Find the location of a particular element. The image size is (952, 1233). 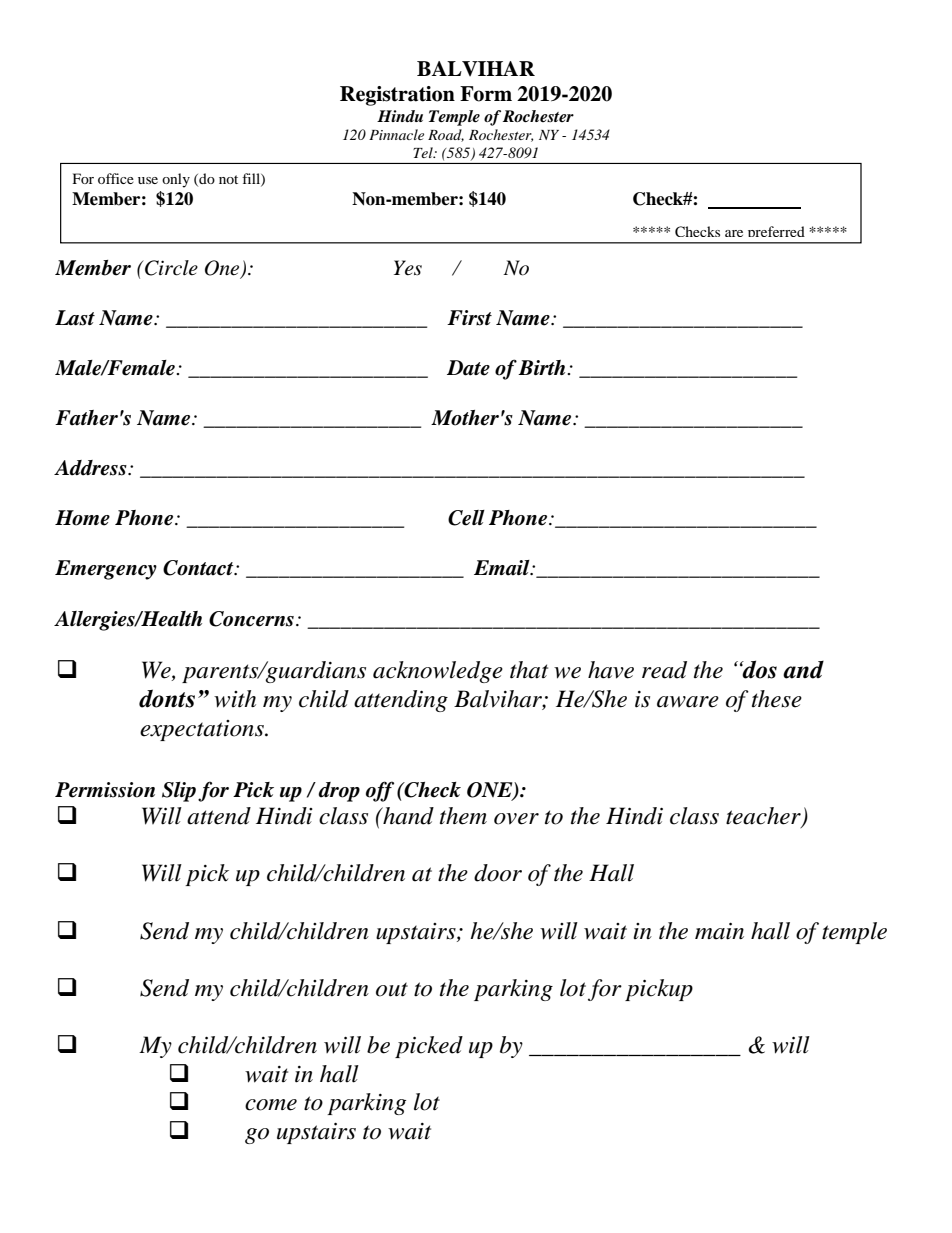

use is located at coordinates (148, 180).
